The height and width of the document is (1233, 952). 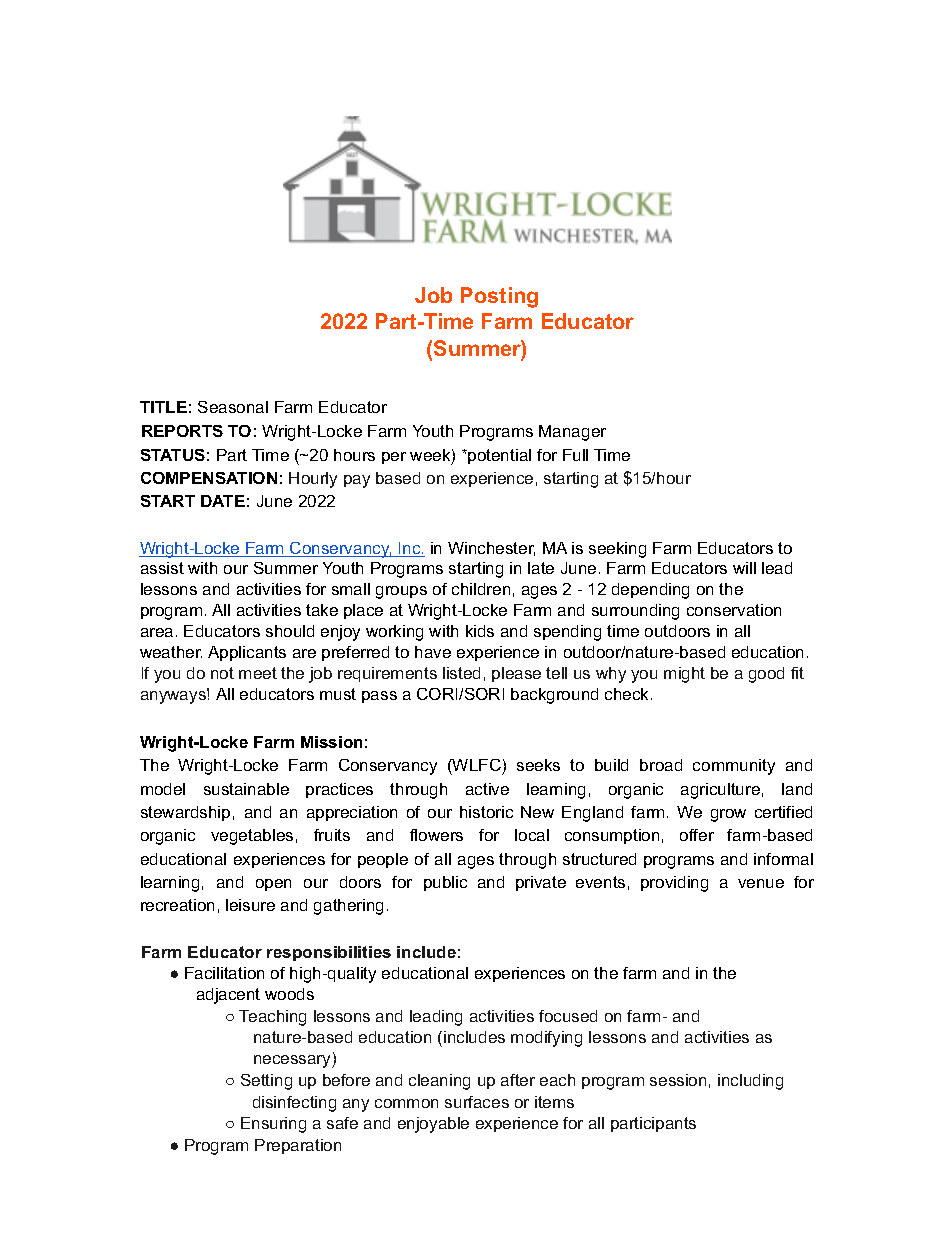 I want to click on Manager, so click(x=572, y=433).
